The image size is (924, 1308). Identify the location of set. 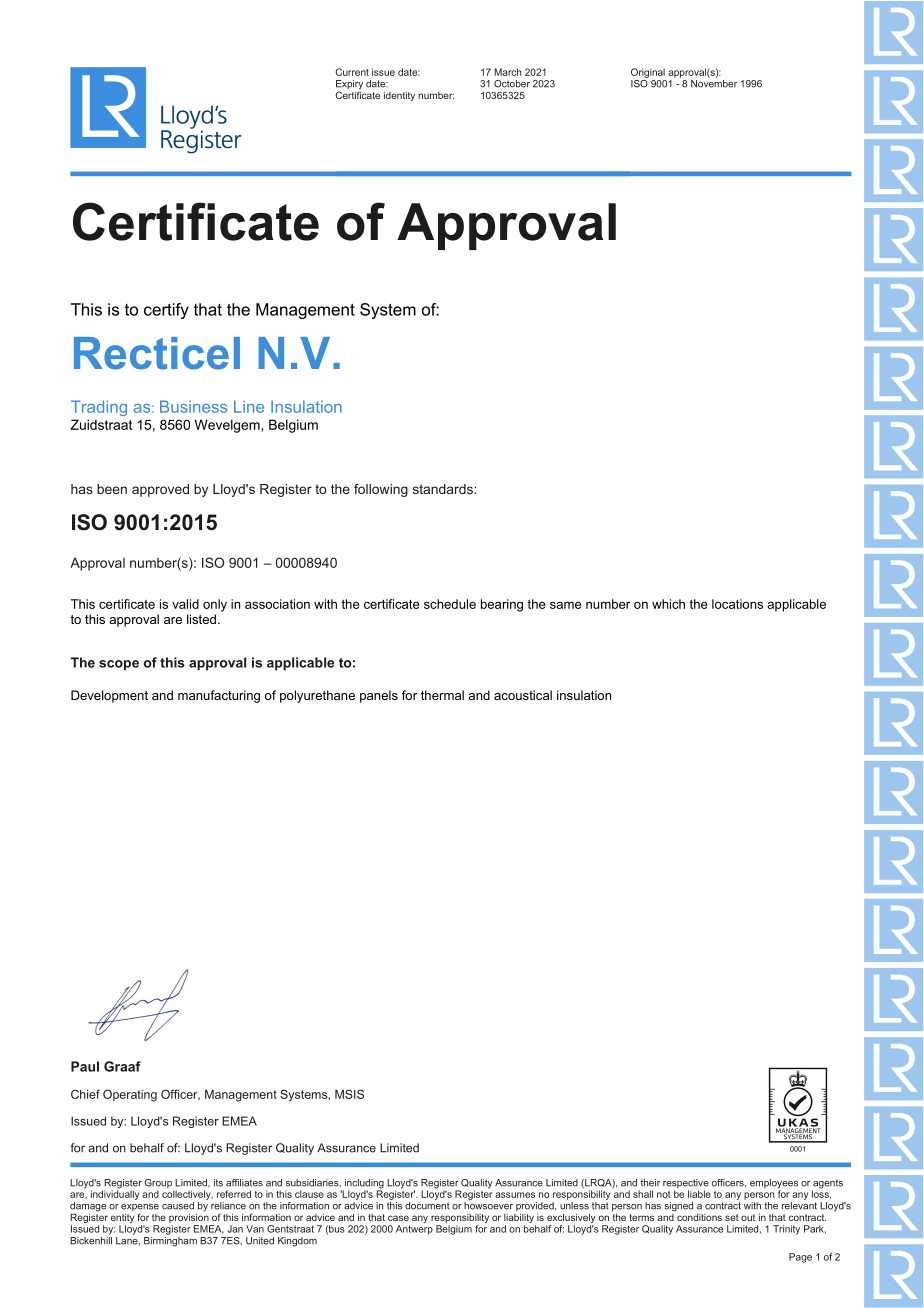
(732, 1217).
